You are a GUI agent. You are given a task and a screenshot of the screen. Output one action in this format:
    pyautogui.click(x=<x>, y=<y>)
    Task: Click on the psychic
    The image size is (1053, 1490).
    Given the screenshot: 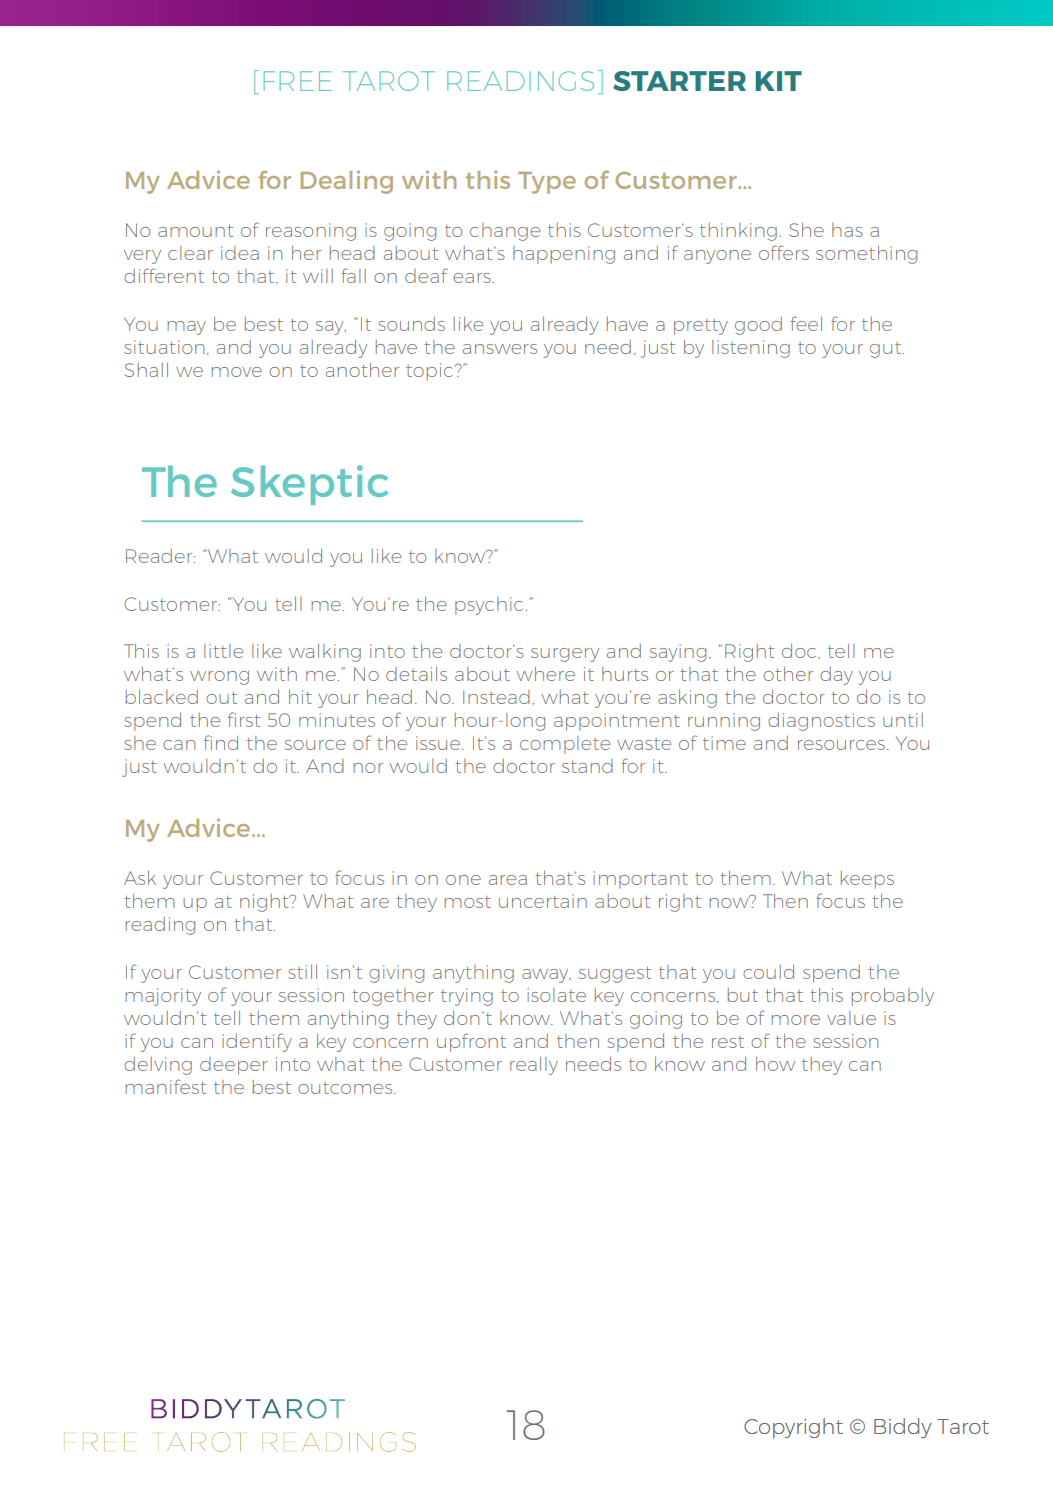 What is the action you would take?
    pyautogui.click(x=489, y=606)
